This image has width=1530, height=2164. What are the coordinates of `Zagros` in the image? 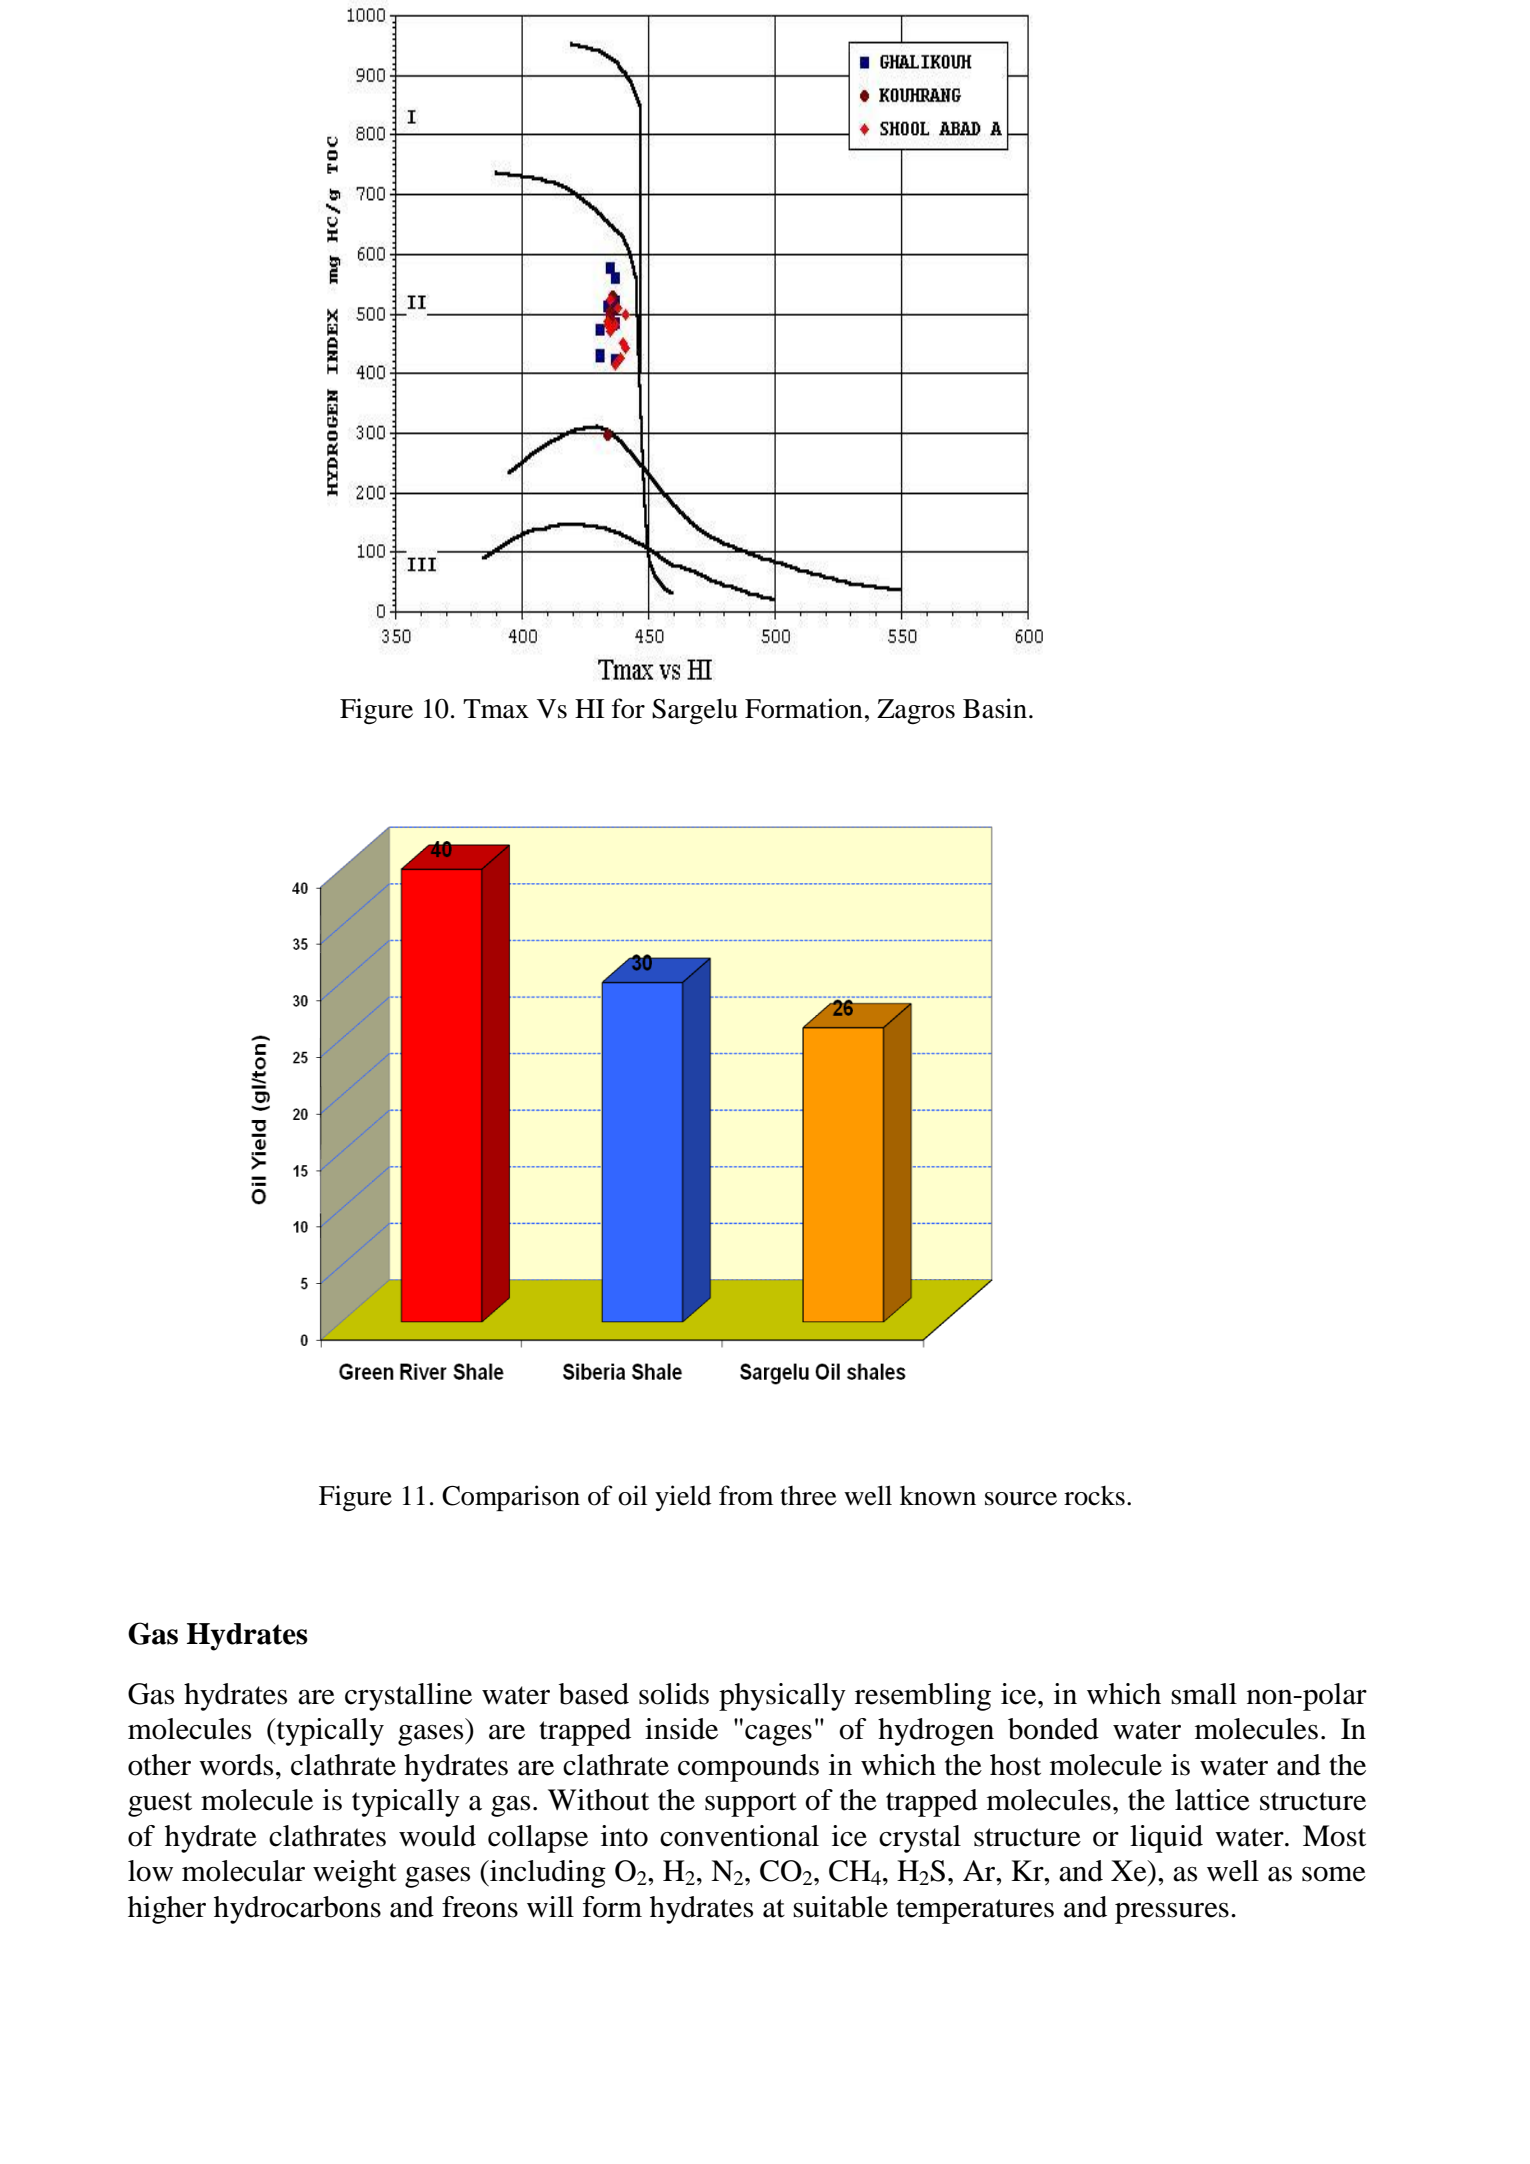 It's located at (916, 711).
